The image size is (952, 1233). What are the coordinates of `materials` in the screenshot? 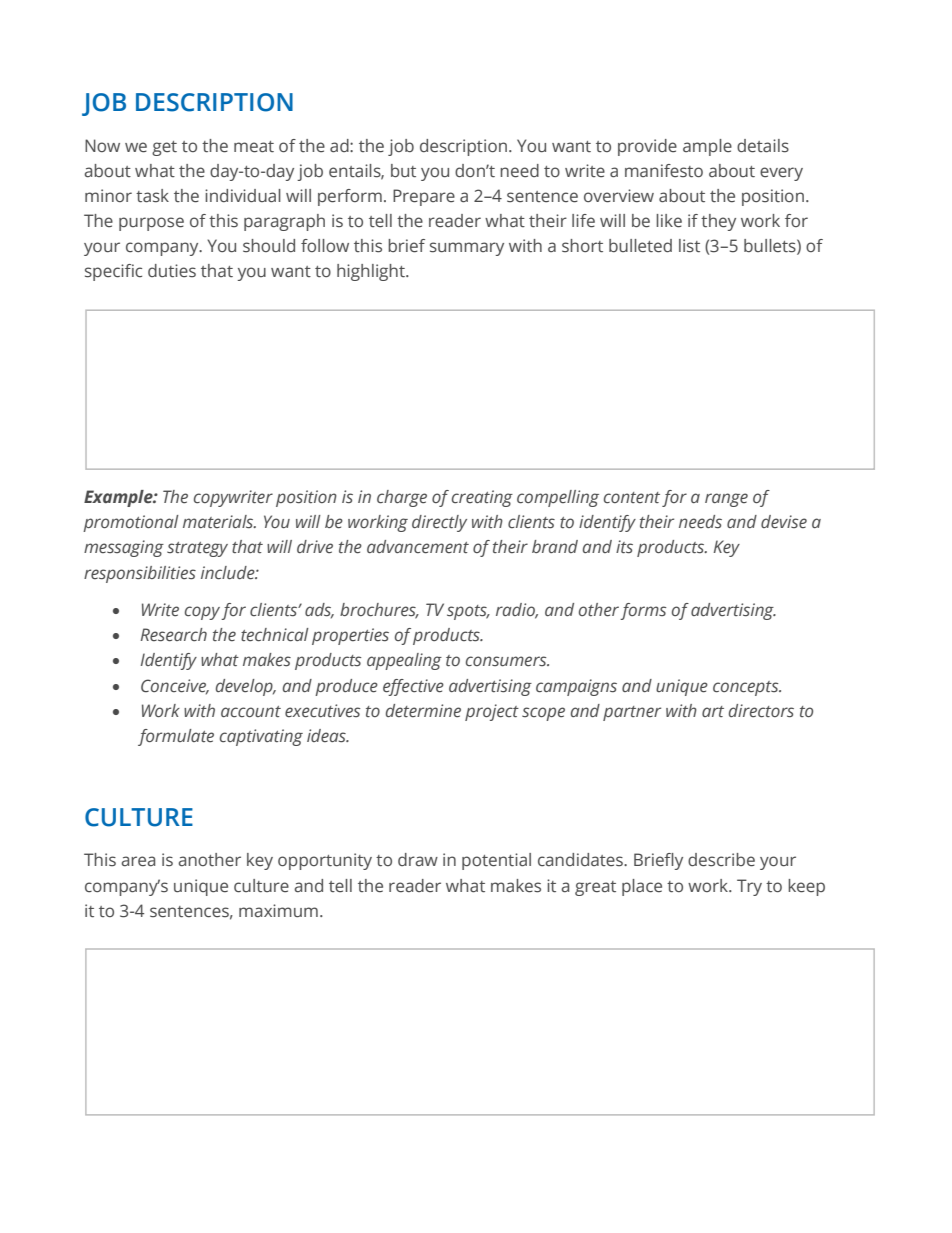 It's located at (219, 521).
